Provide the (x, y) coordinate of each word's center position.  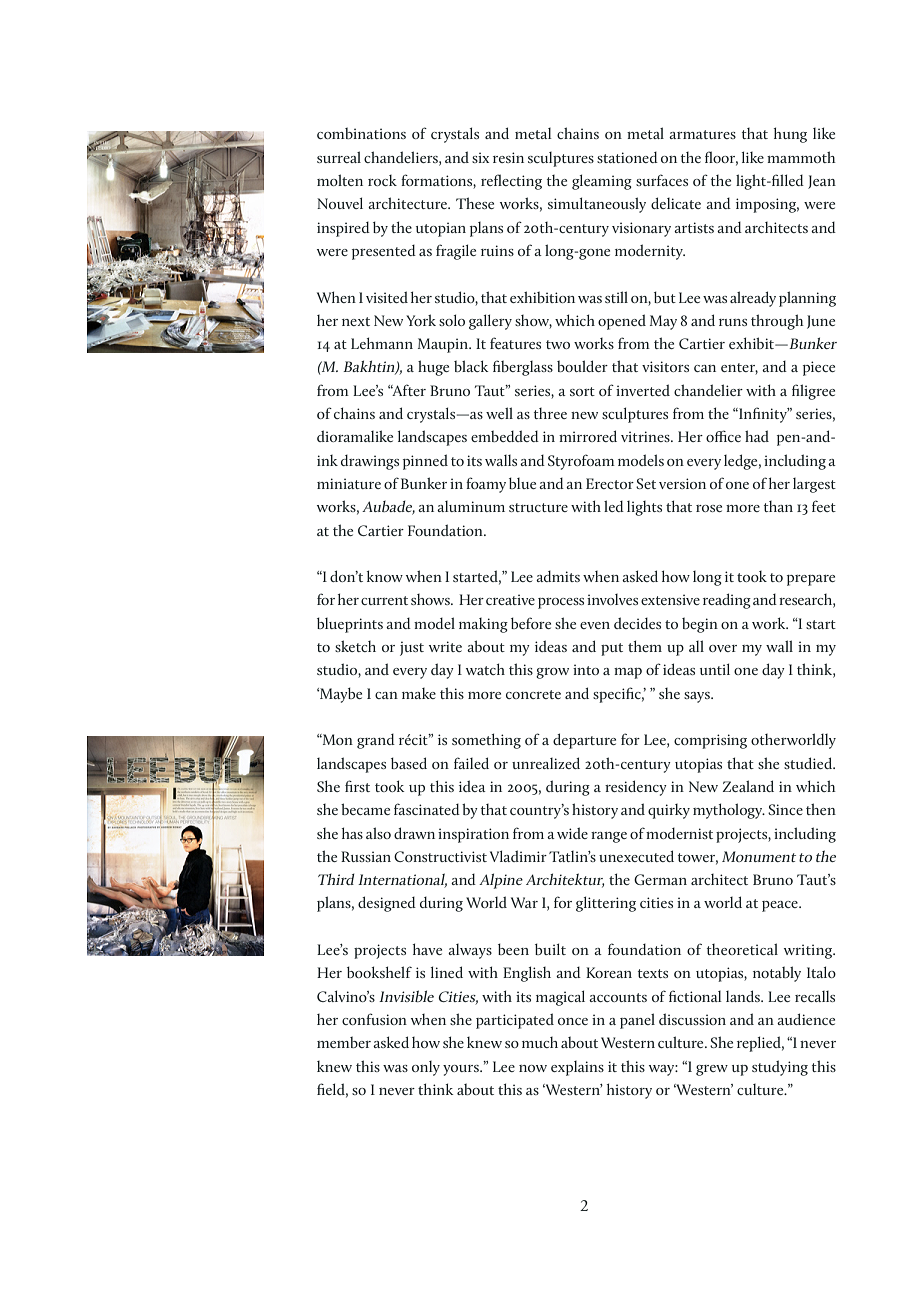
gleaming (602, 182)
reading (727, 601)
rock (382, 180)
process (561, 603)
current (384, 600)
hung (790, 135)
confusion (374, 1019)
